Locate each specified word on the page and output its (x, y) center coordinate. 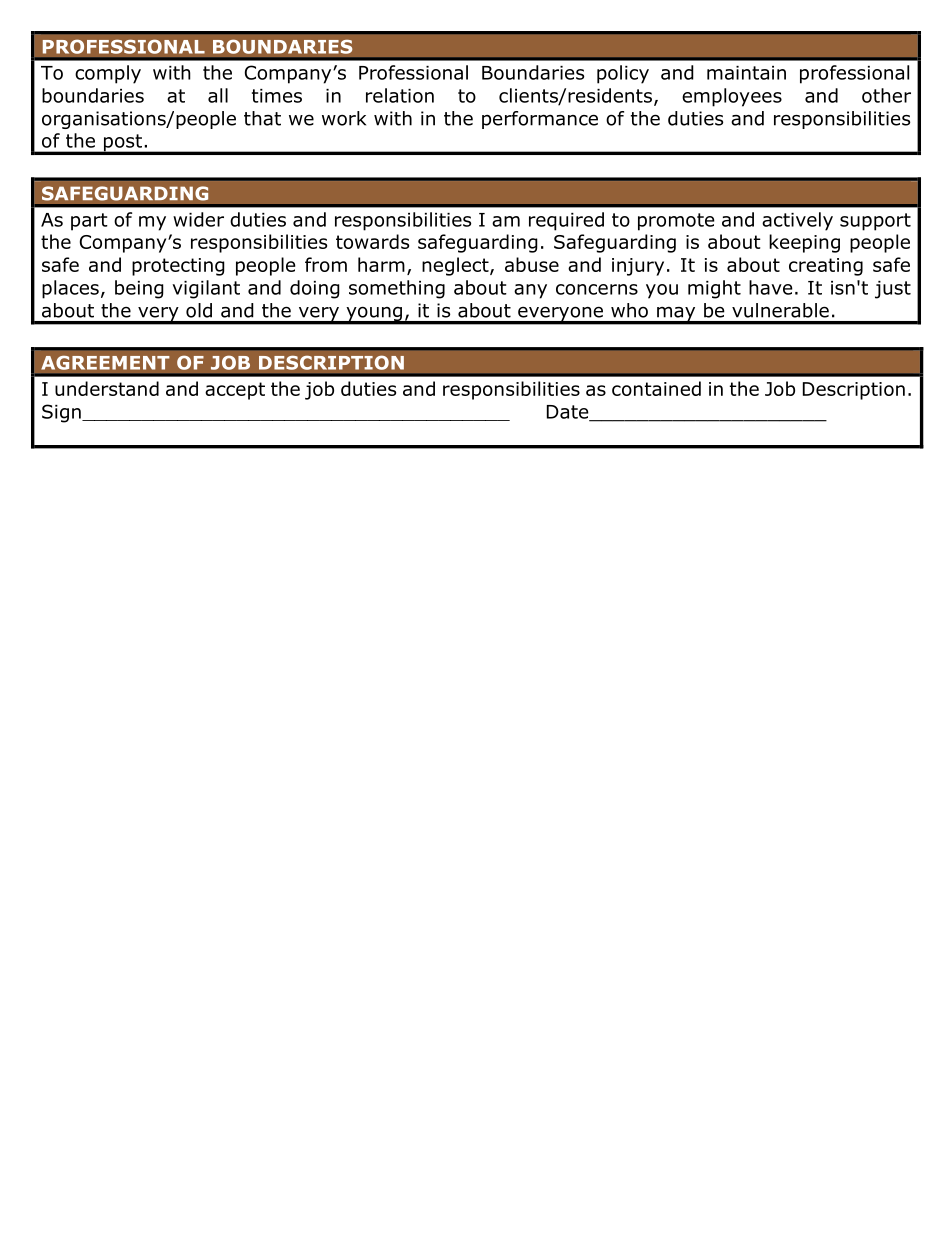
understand (107, 388)
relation (400, 95)
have (771, 287)
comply (108, 74)
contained (656, 388)
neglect (456, 266)
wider (198, 219)
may (676, 315)
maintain (746, 73)
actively (797, 221)
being (139, 289)
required (566, 221)
